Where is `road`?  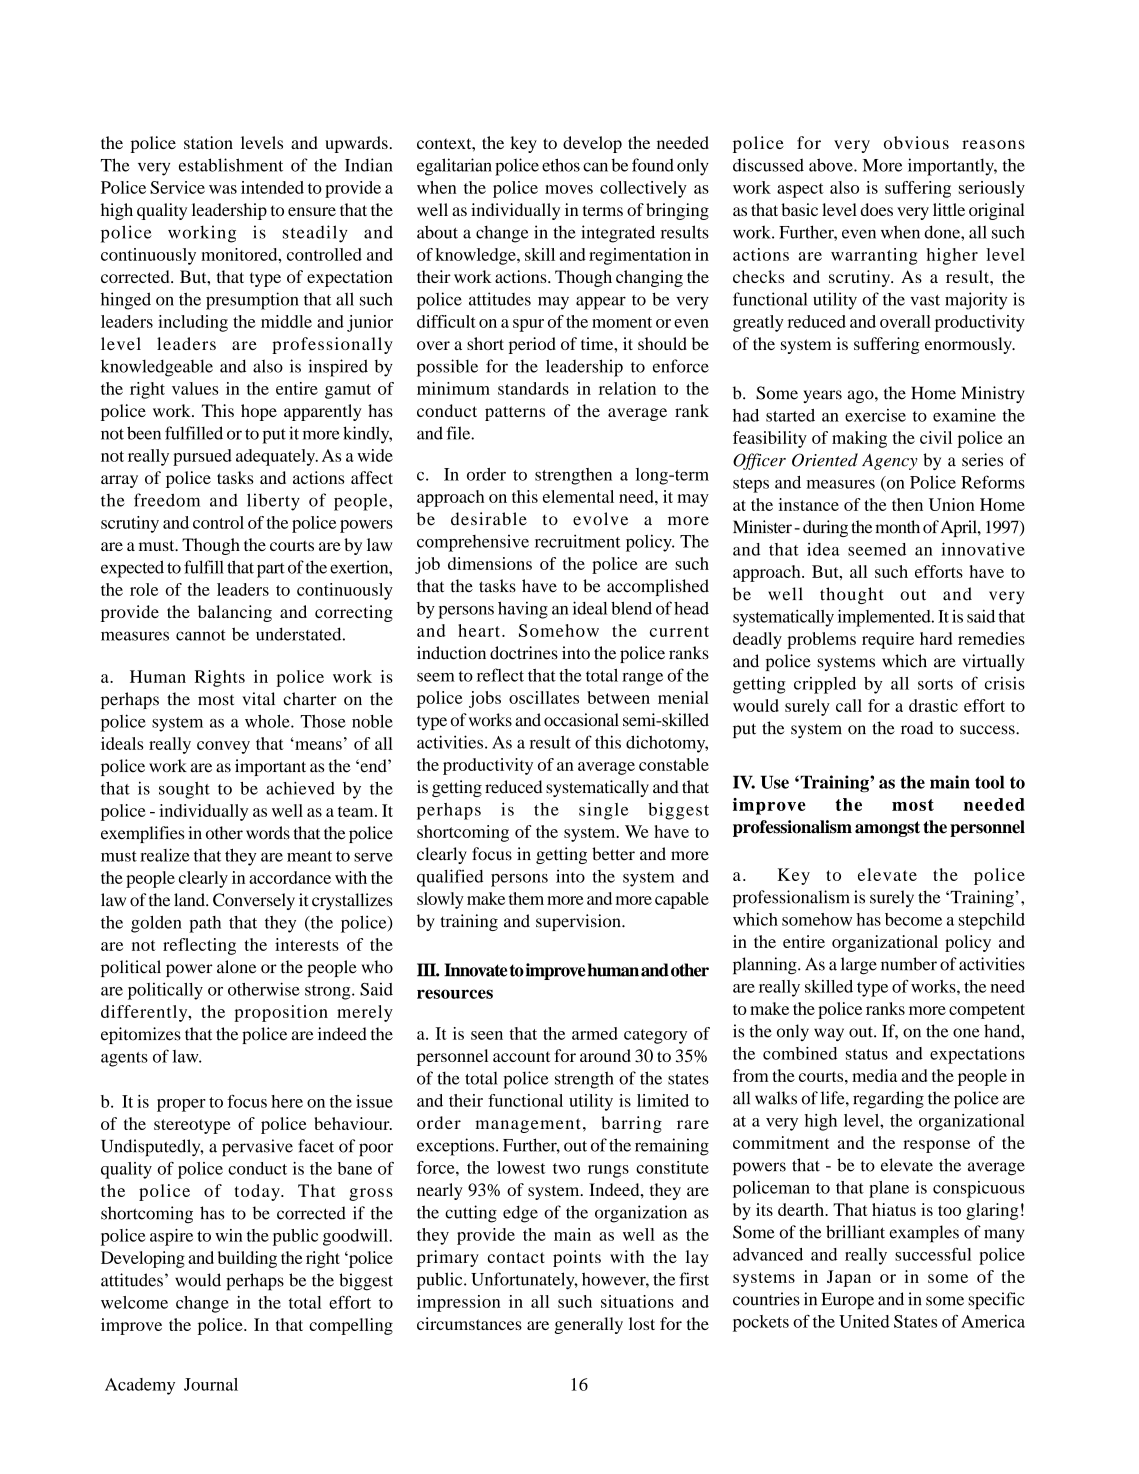 road is located at coordinates (917, 728).
